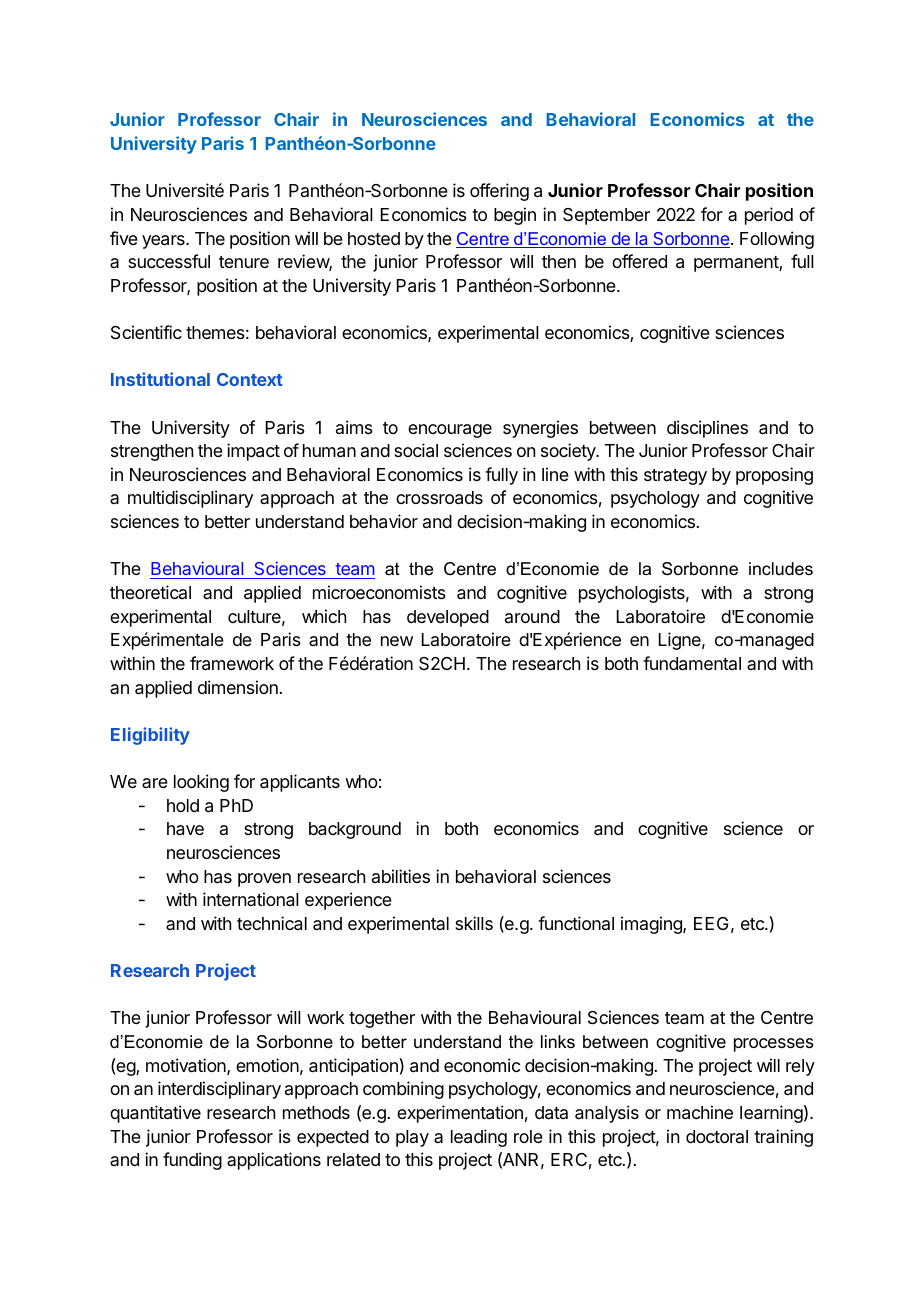  I want to click on encourage, so click(450, 431).
